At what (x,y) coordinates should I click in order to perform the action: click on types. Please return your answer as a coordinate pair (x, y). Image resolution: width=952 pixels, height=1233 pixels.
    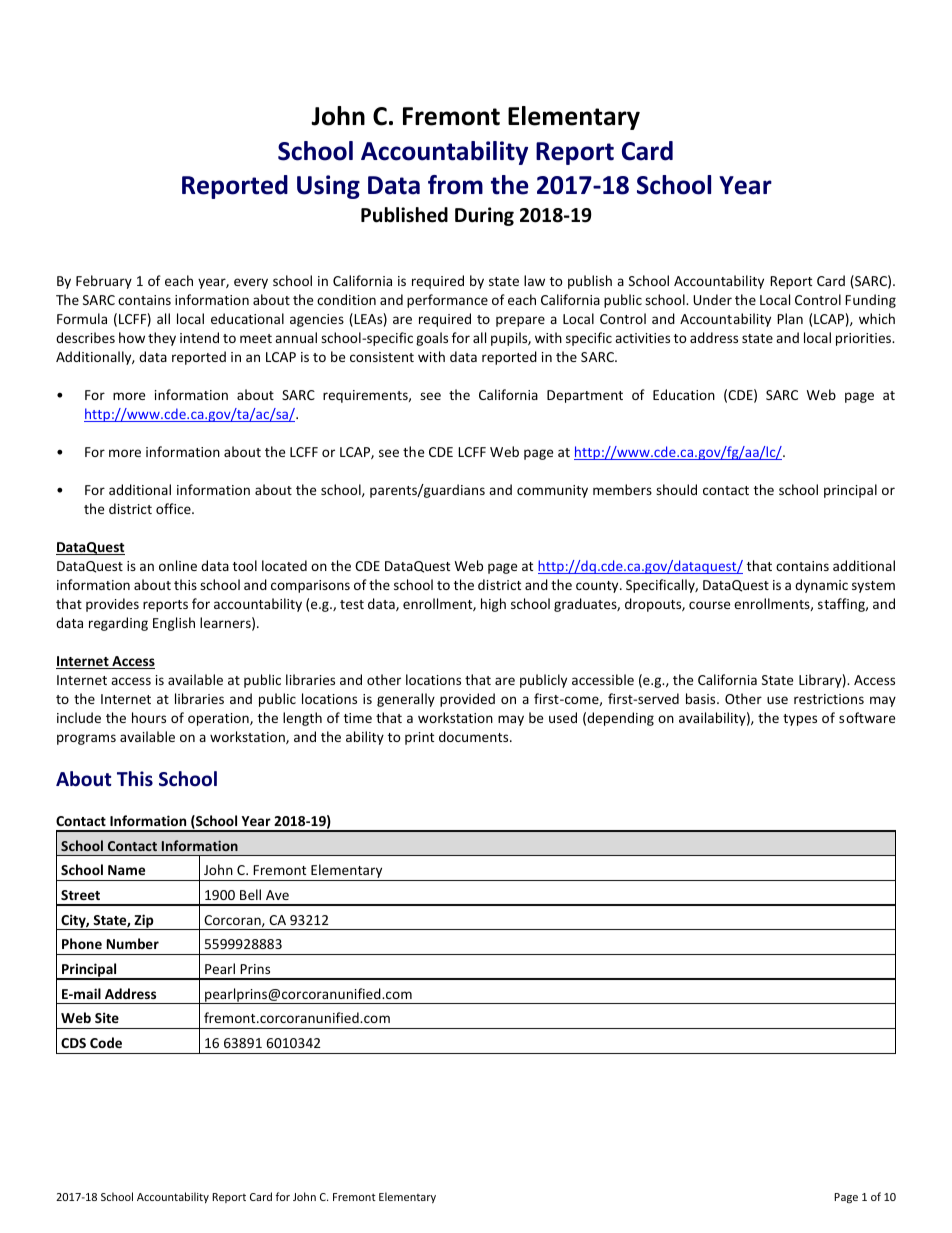
    Looking at the image, I should click on (800, 720).
